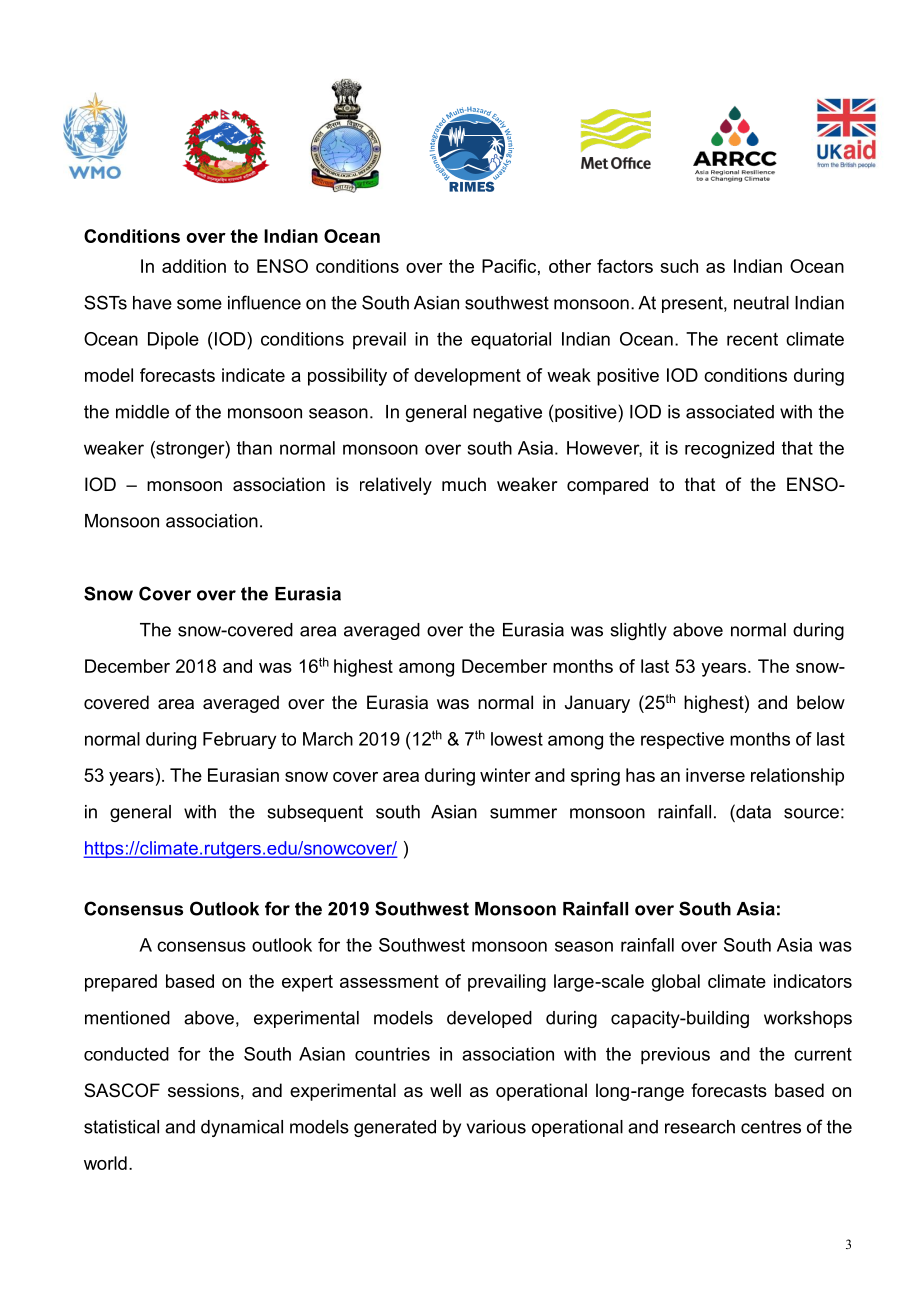  What do you see at coordinates (242, 1128) in the page?
I see `dynamical` at bounding box center [242, 1128].
